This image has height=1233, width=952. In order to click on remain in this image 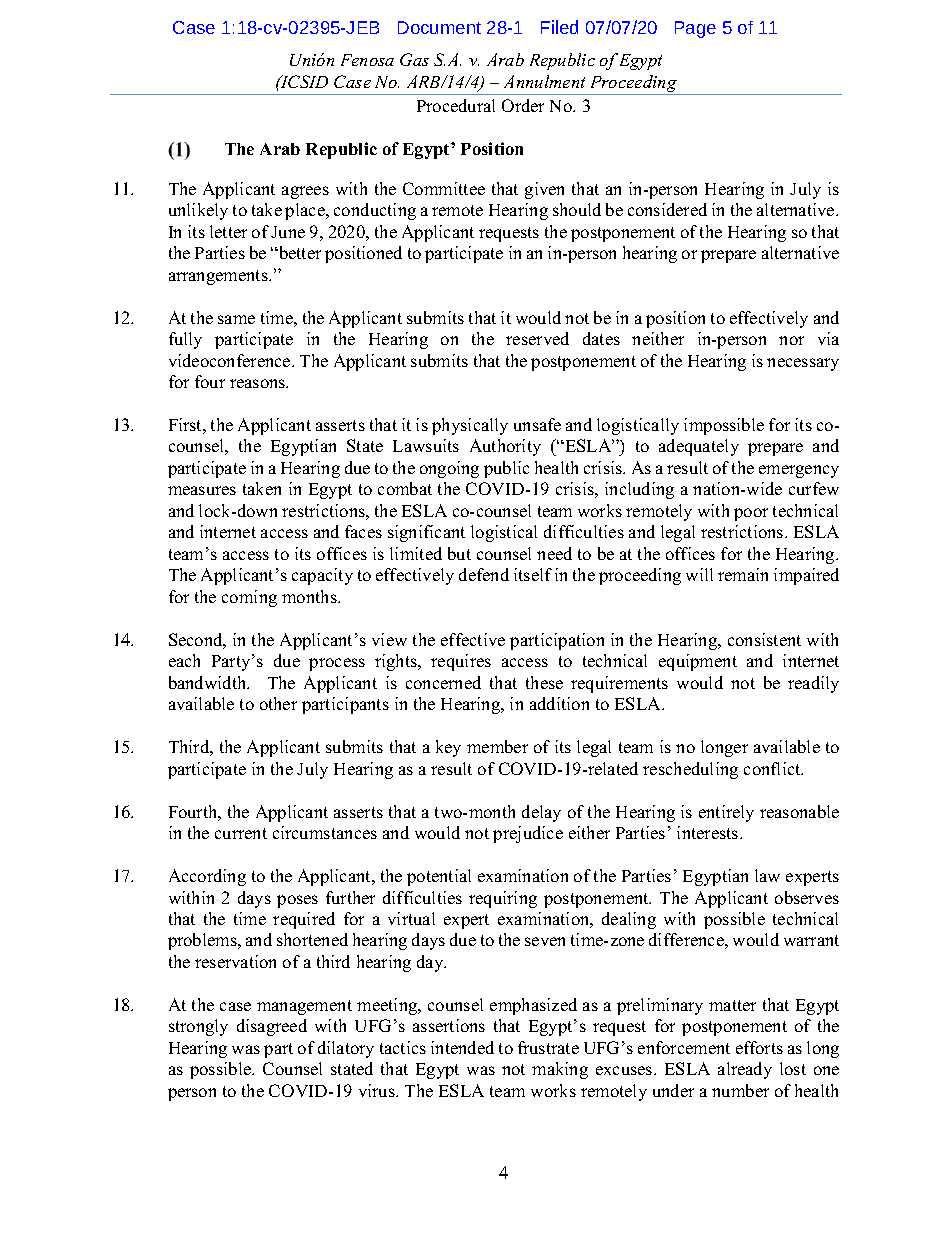, I will do `click(743, 574)`.
